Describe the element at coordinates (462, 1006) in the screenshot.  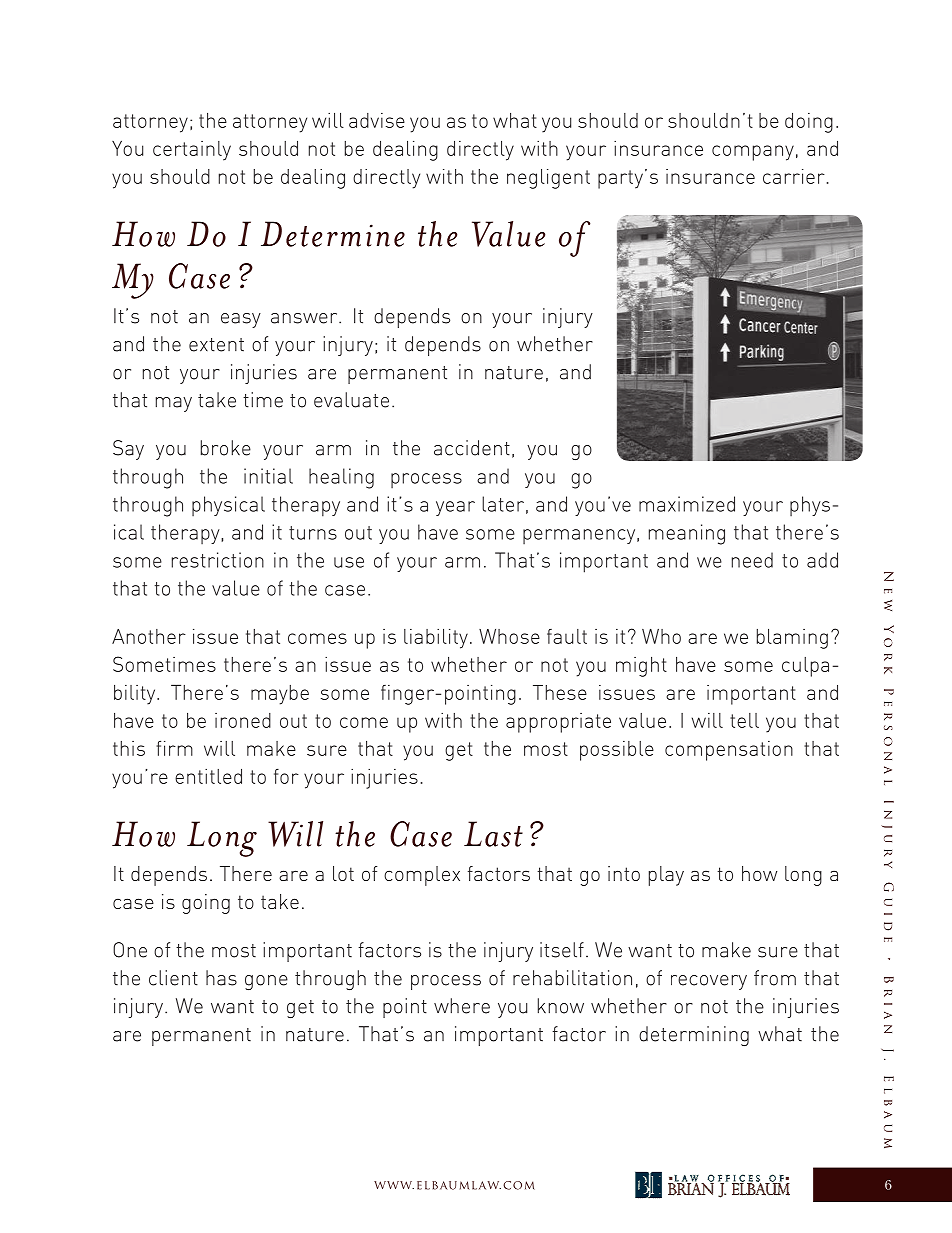
I see `where` at that location.
